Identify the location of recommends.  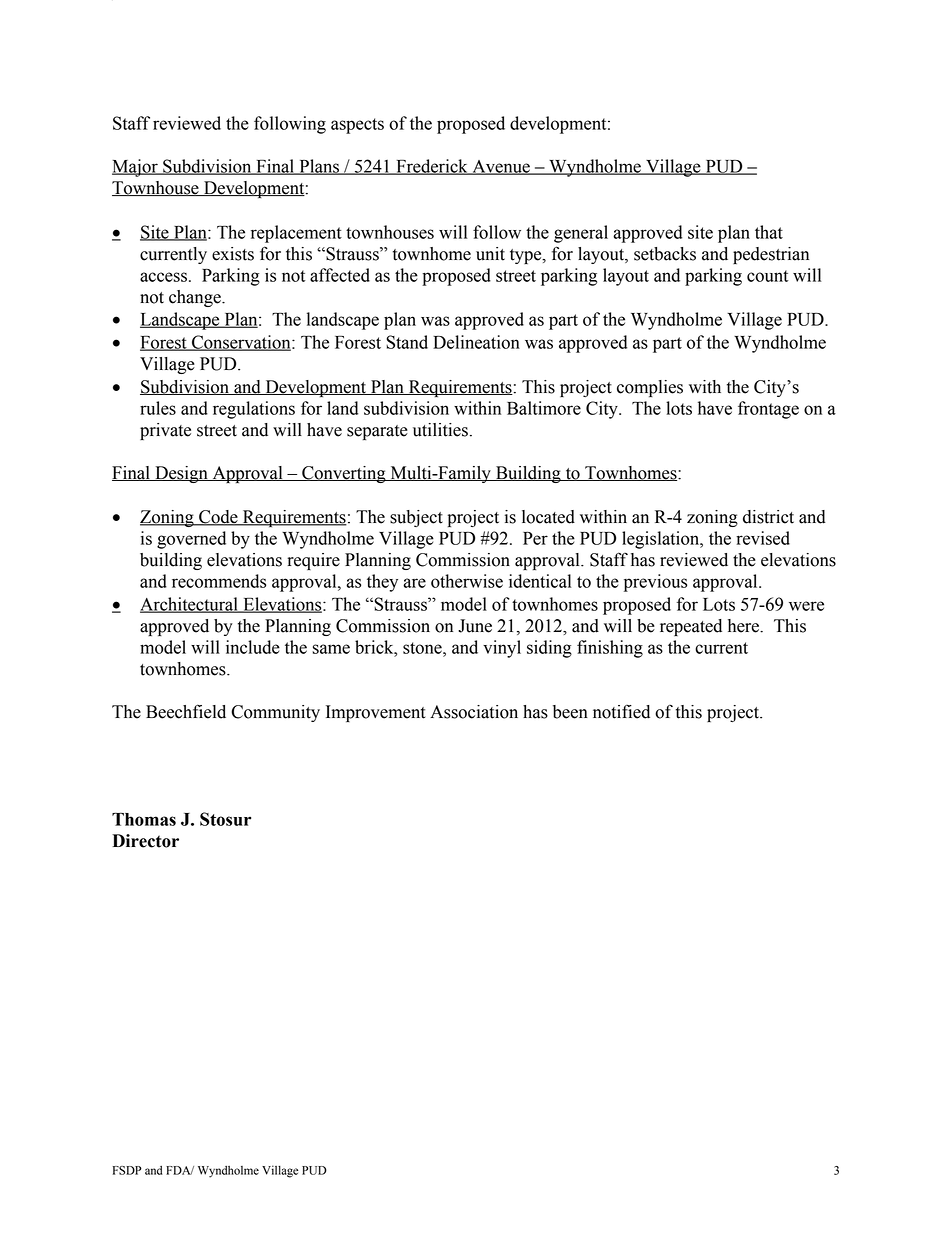
(219, 581).
